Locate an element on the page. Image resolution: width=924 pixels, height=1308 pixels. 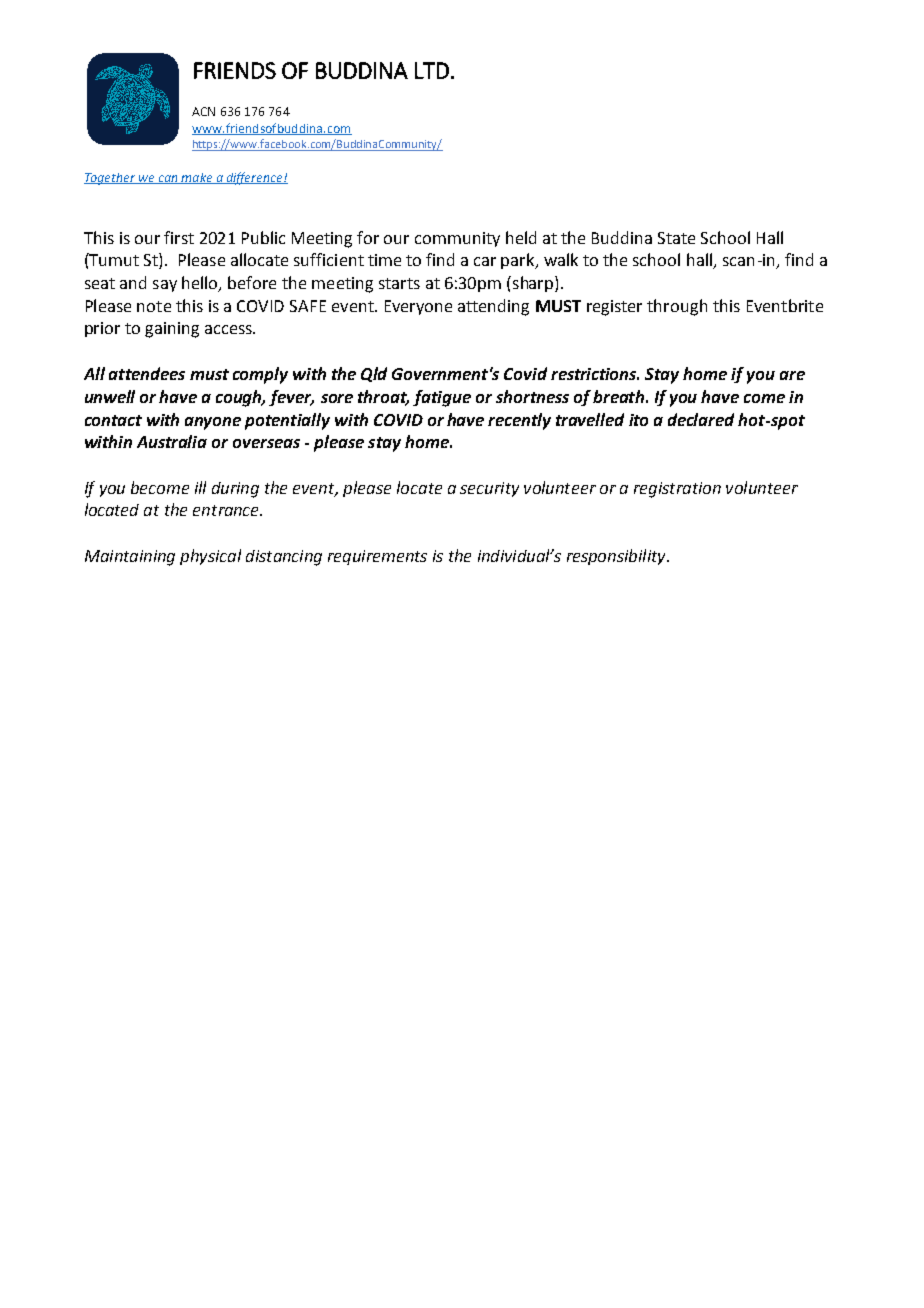
ACN is located at coordinates (203, 111).
